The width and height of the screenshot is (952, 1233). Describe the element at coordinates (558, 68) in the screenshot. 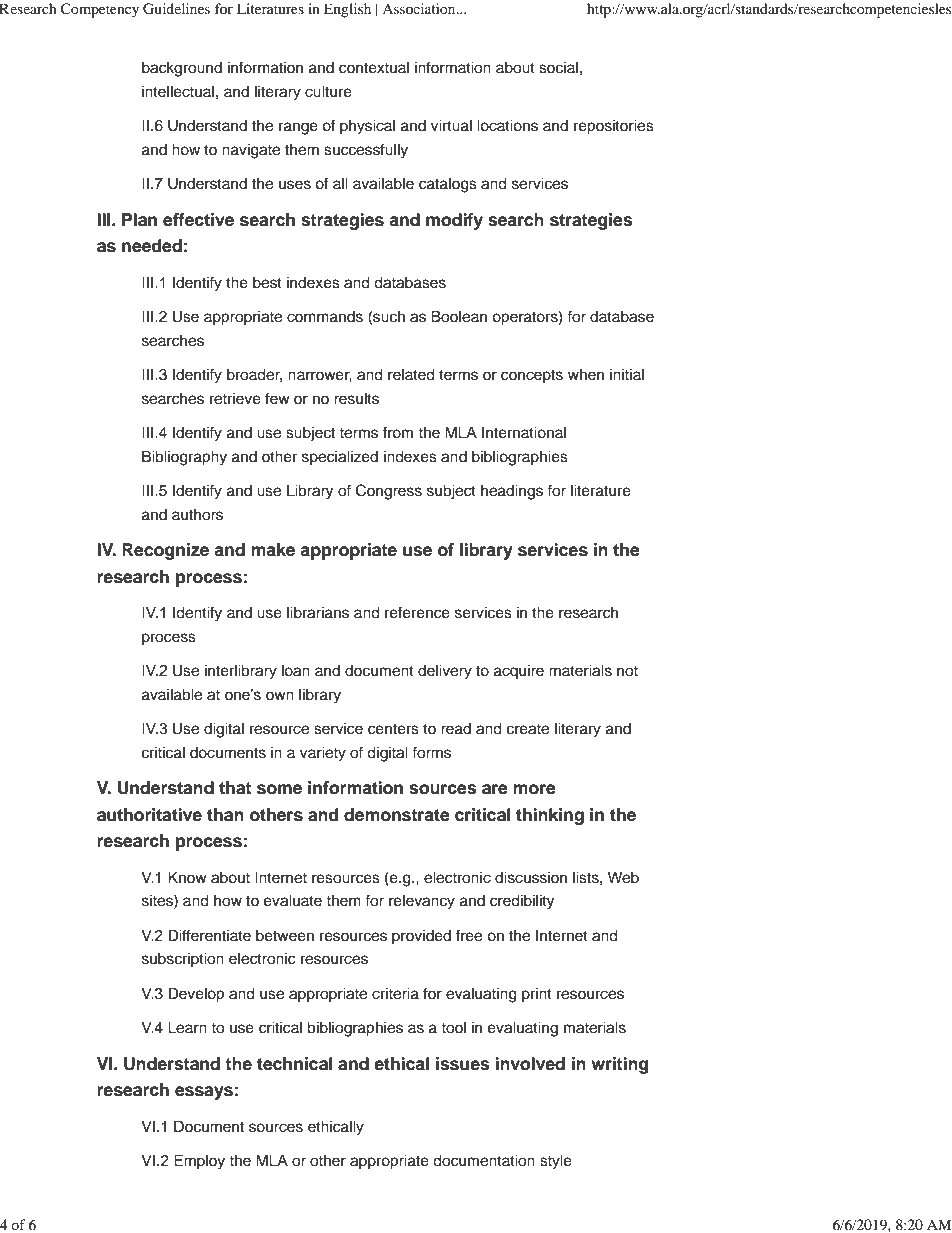

I see `social` at that location.
